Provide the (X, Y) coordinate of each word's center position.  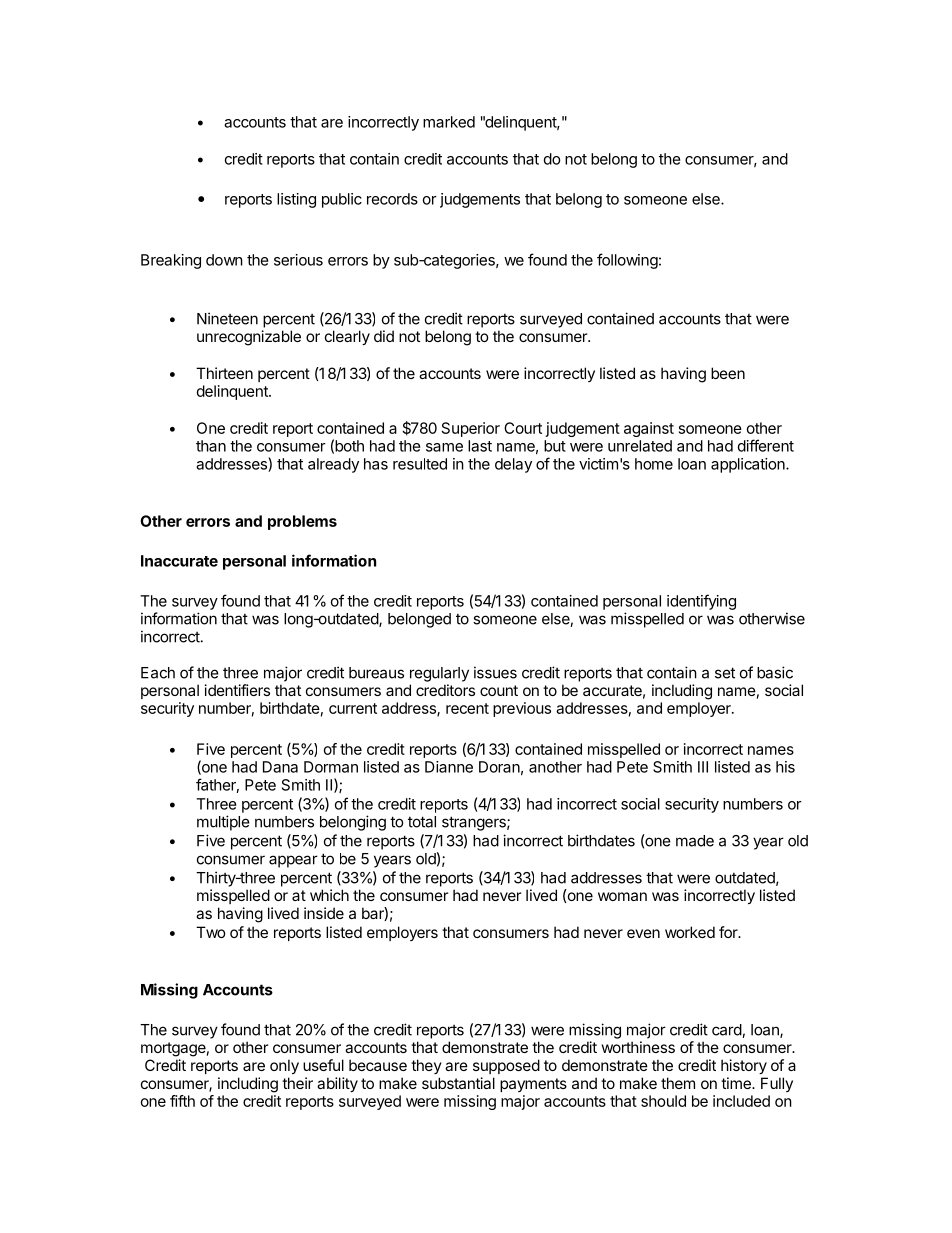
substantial (458, 1083)
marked (449, 122)
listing (296, 200)
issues (495, 672)
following (627, 261)
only (284, 1066)
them (678, 1083)
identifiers (237, 690)
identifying (701, 602)
